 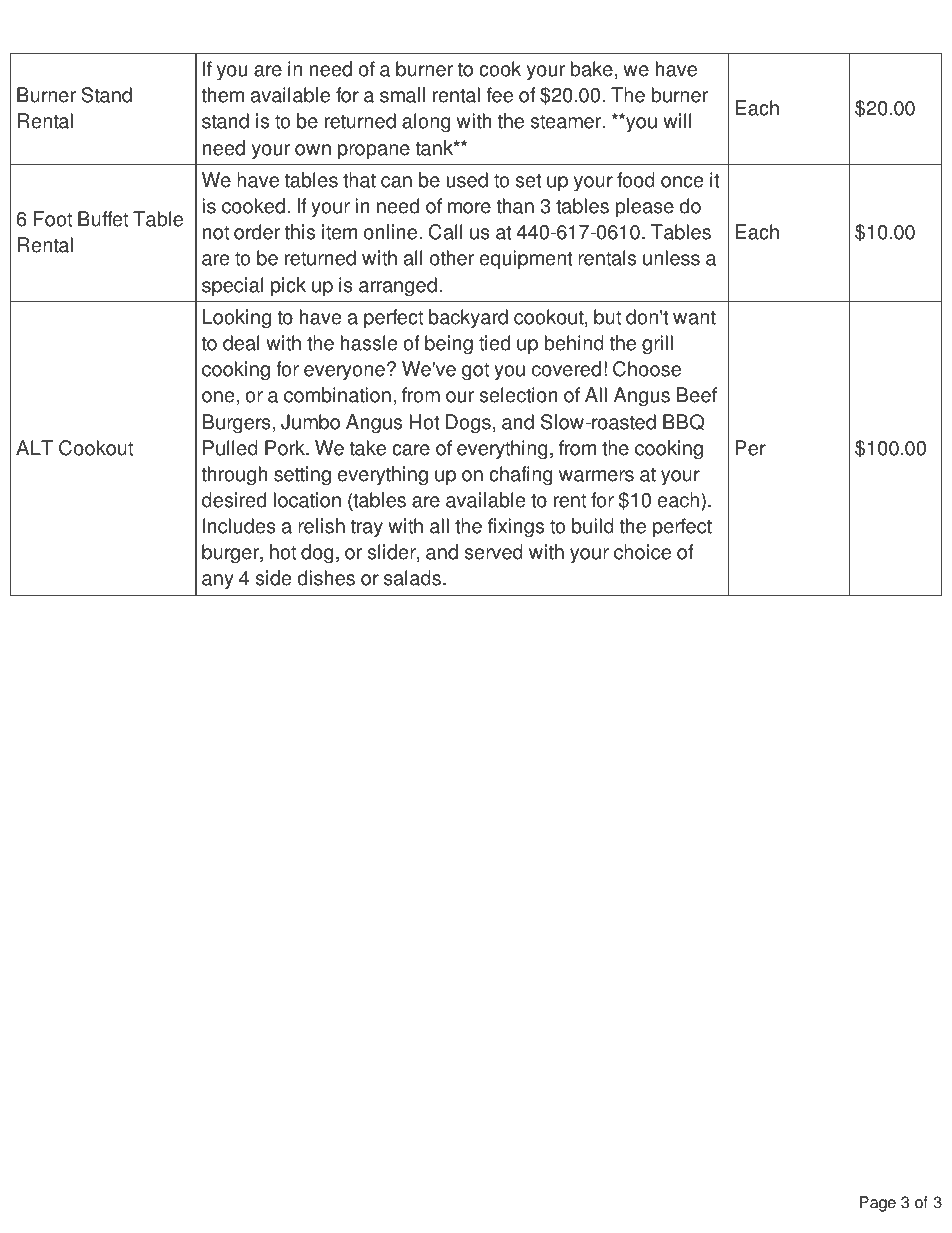 I want to click on salads, so click(x=412, y=578).
